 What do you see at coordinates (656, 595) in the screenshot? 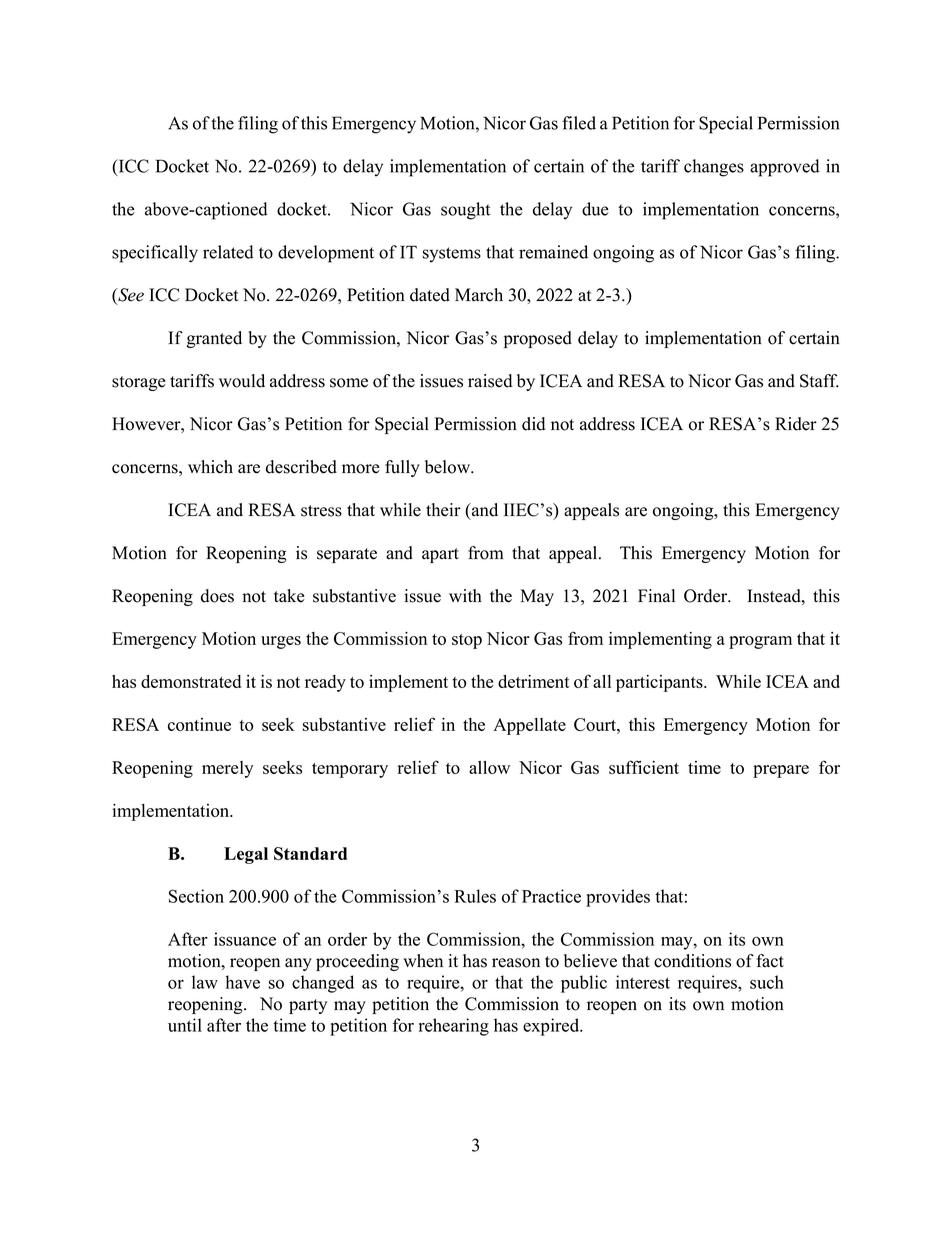
I see `Final` at bounding box center [656, 595].
